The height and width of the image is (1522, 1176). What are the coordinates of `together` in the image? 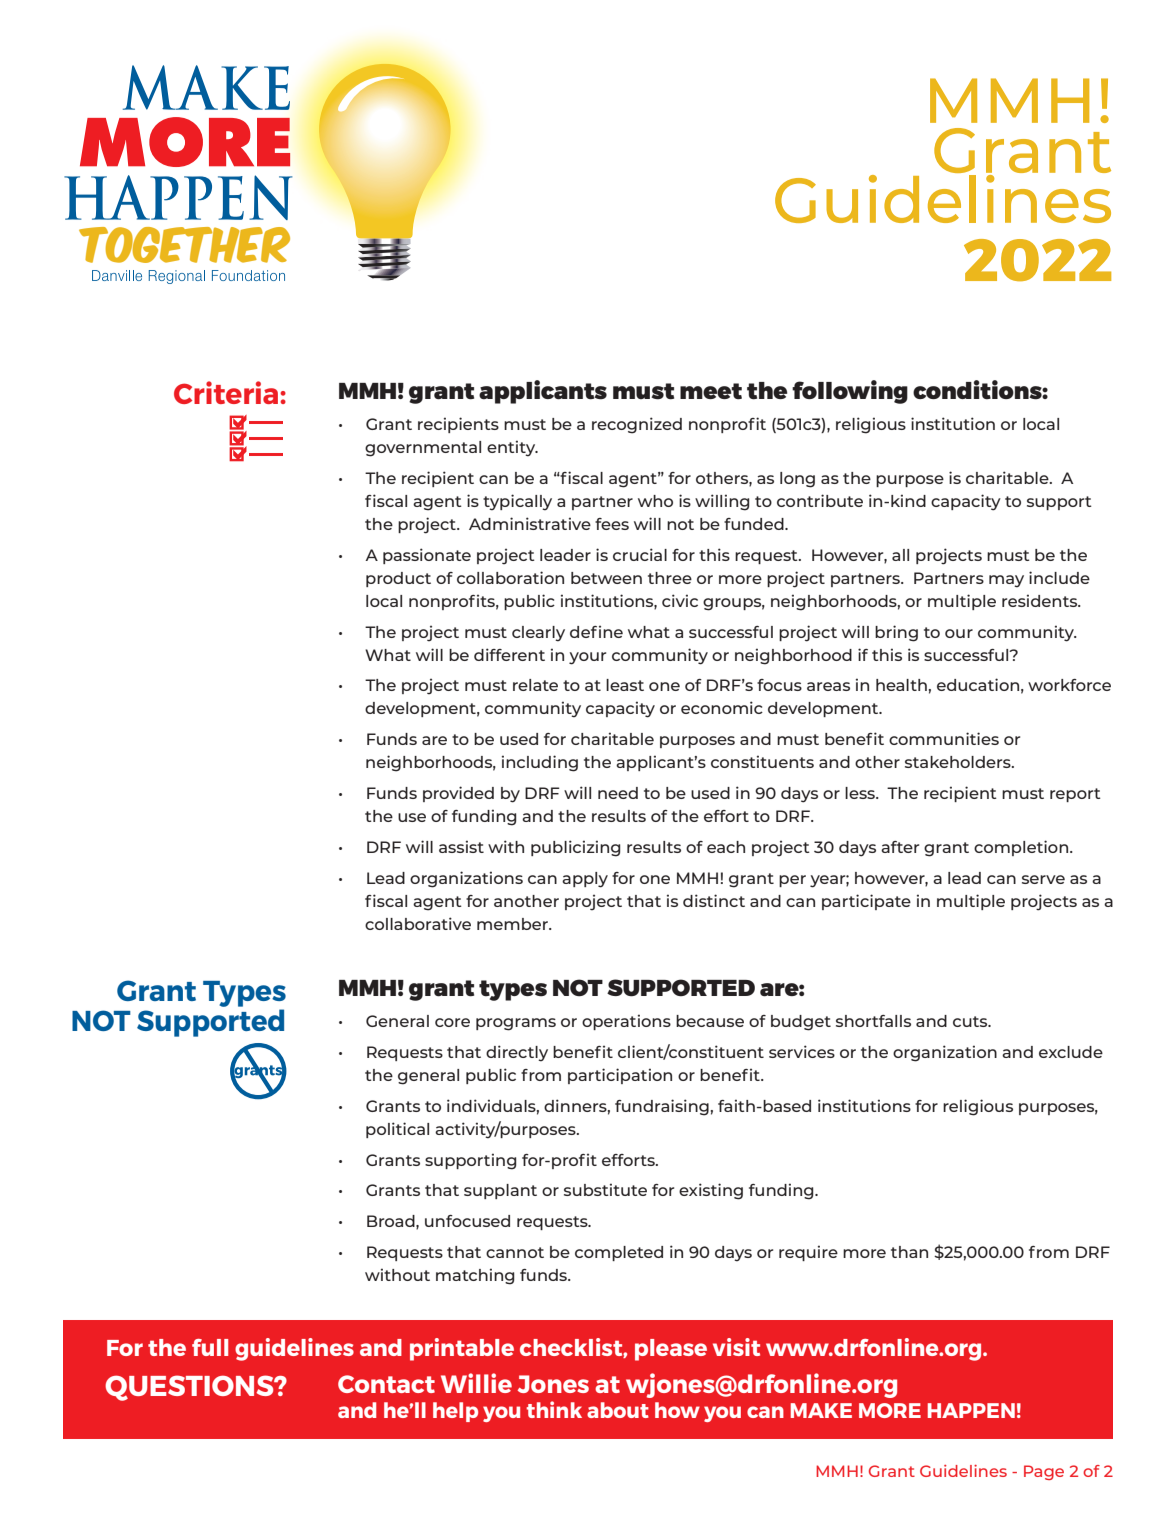 It's located at (184, 245).
